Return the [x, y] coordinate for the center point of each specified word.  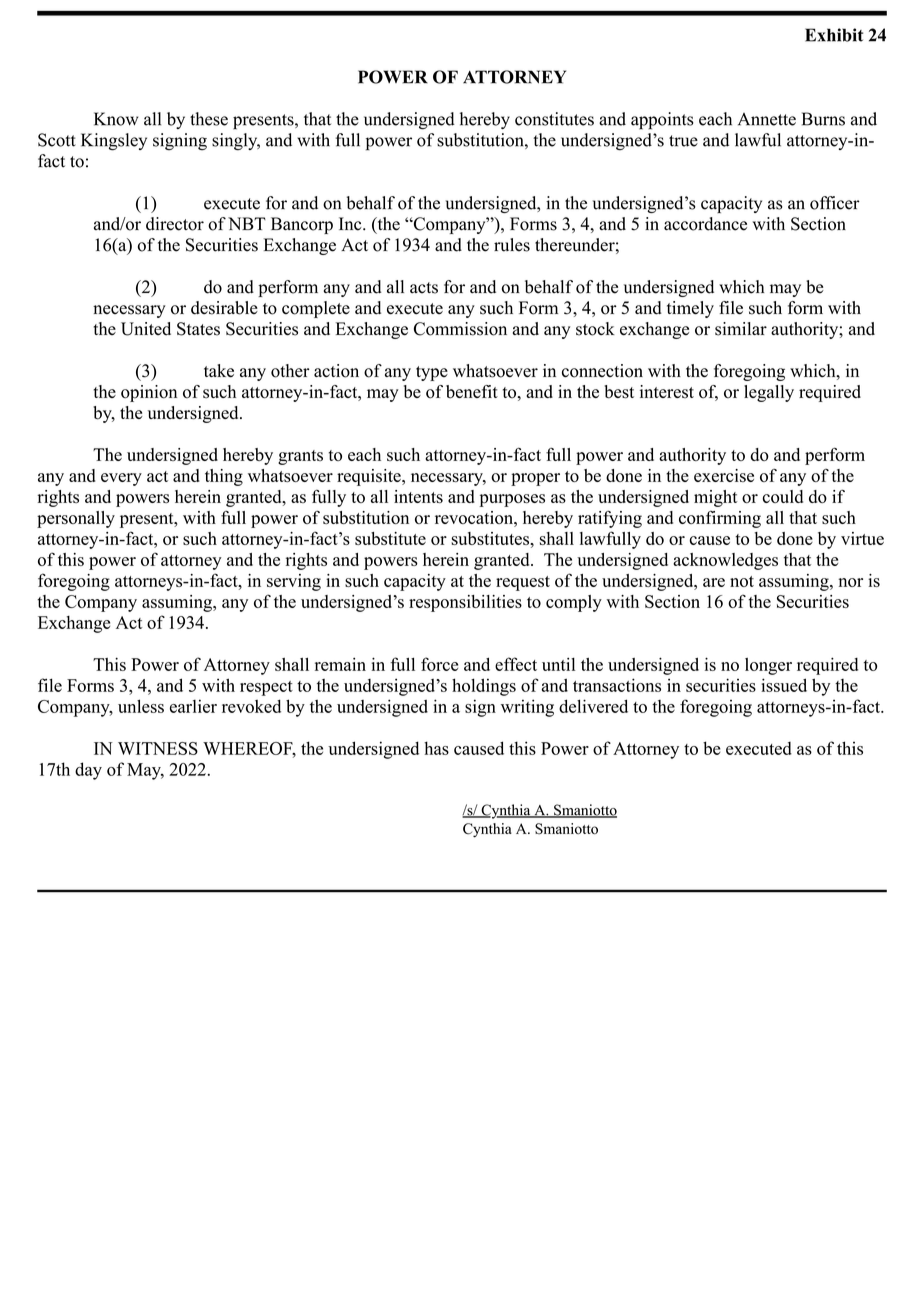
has [436, 748]
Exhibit [834, 35]
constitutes [554, 119]
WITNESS [158, 748]
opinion [149, 393]
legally [769, 393]
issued [784, 685]
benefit [472, 392]
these [209, 119]
